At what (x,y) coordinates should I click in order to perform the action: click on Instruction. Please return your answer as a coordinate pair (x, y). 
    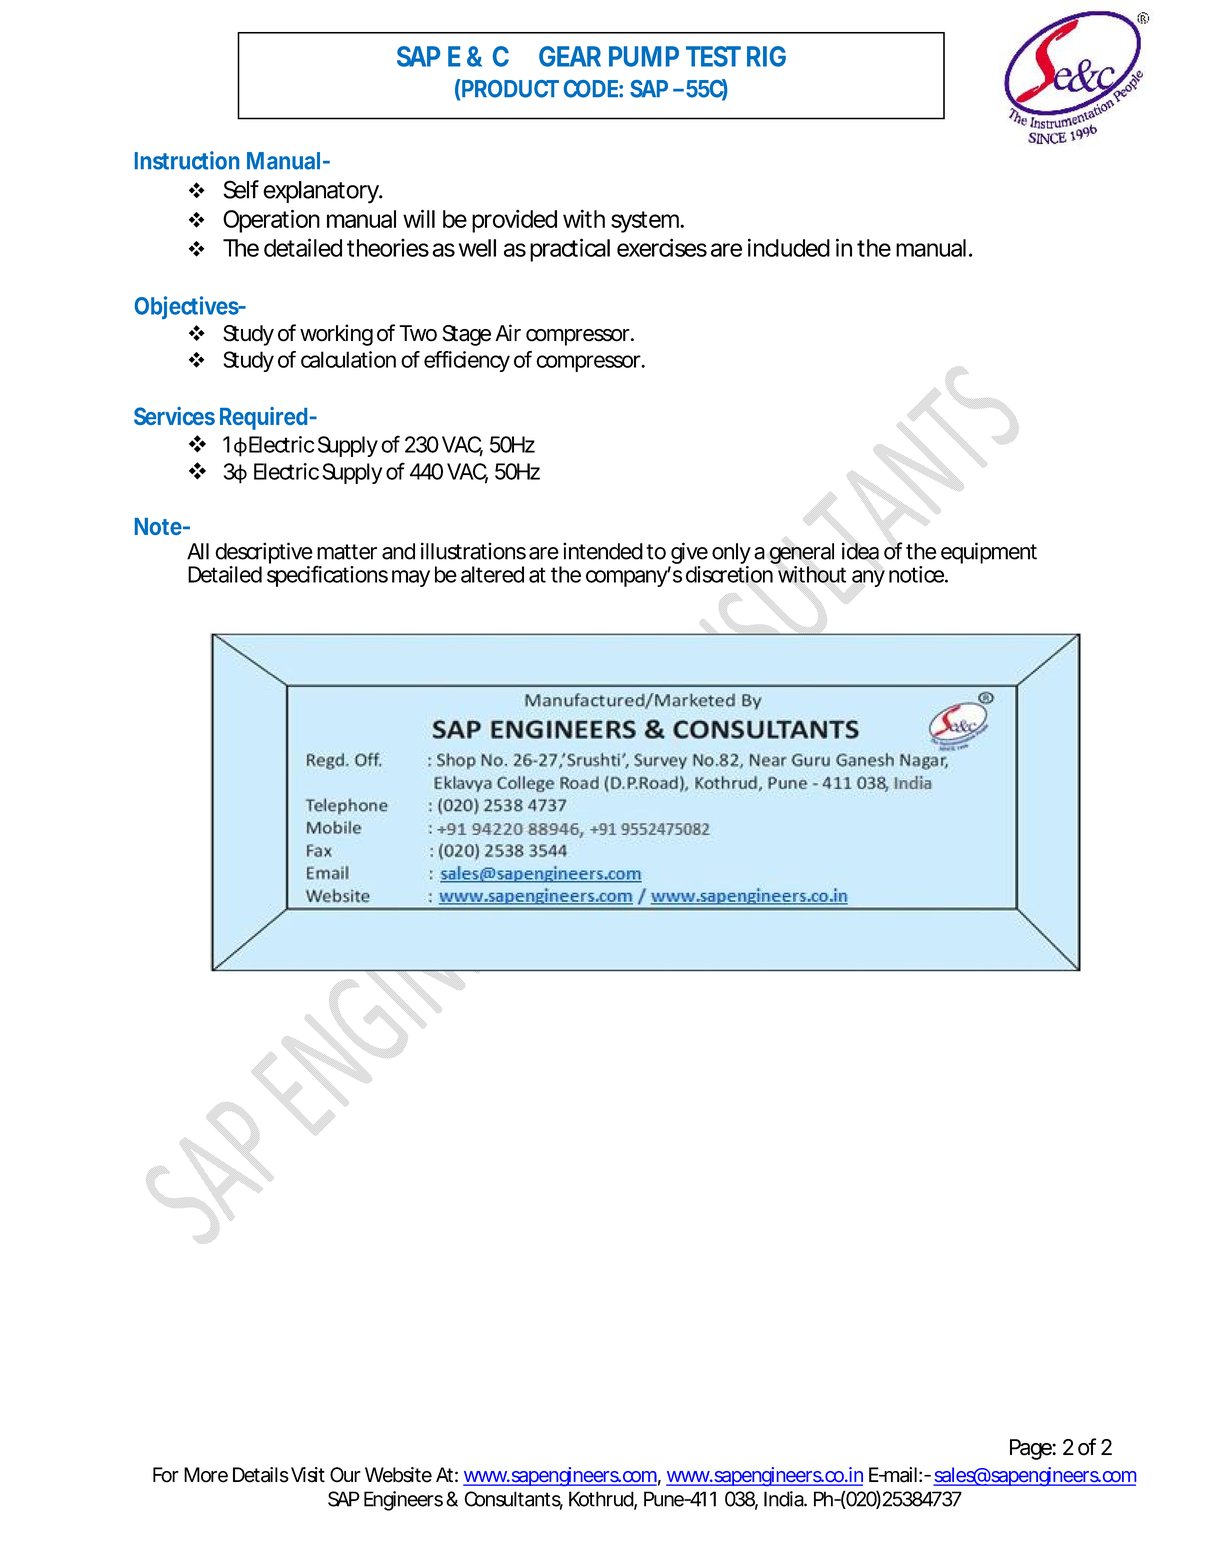
    Looking at the image, I should click on (187, 160).
